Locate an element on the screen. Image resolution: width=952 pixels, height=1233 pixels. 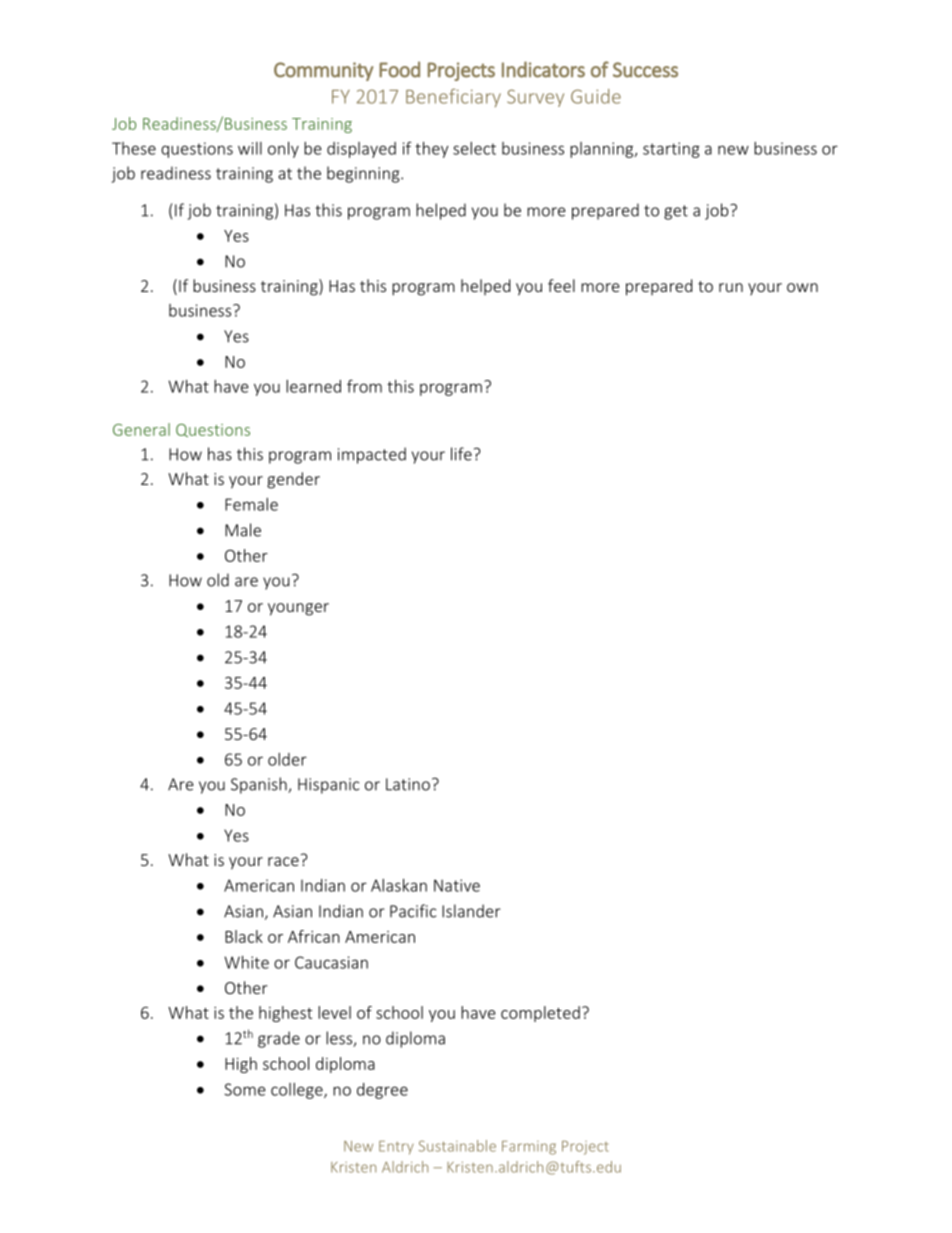
learned is located at coordinates (313, 386).
